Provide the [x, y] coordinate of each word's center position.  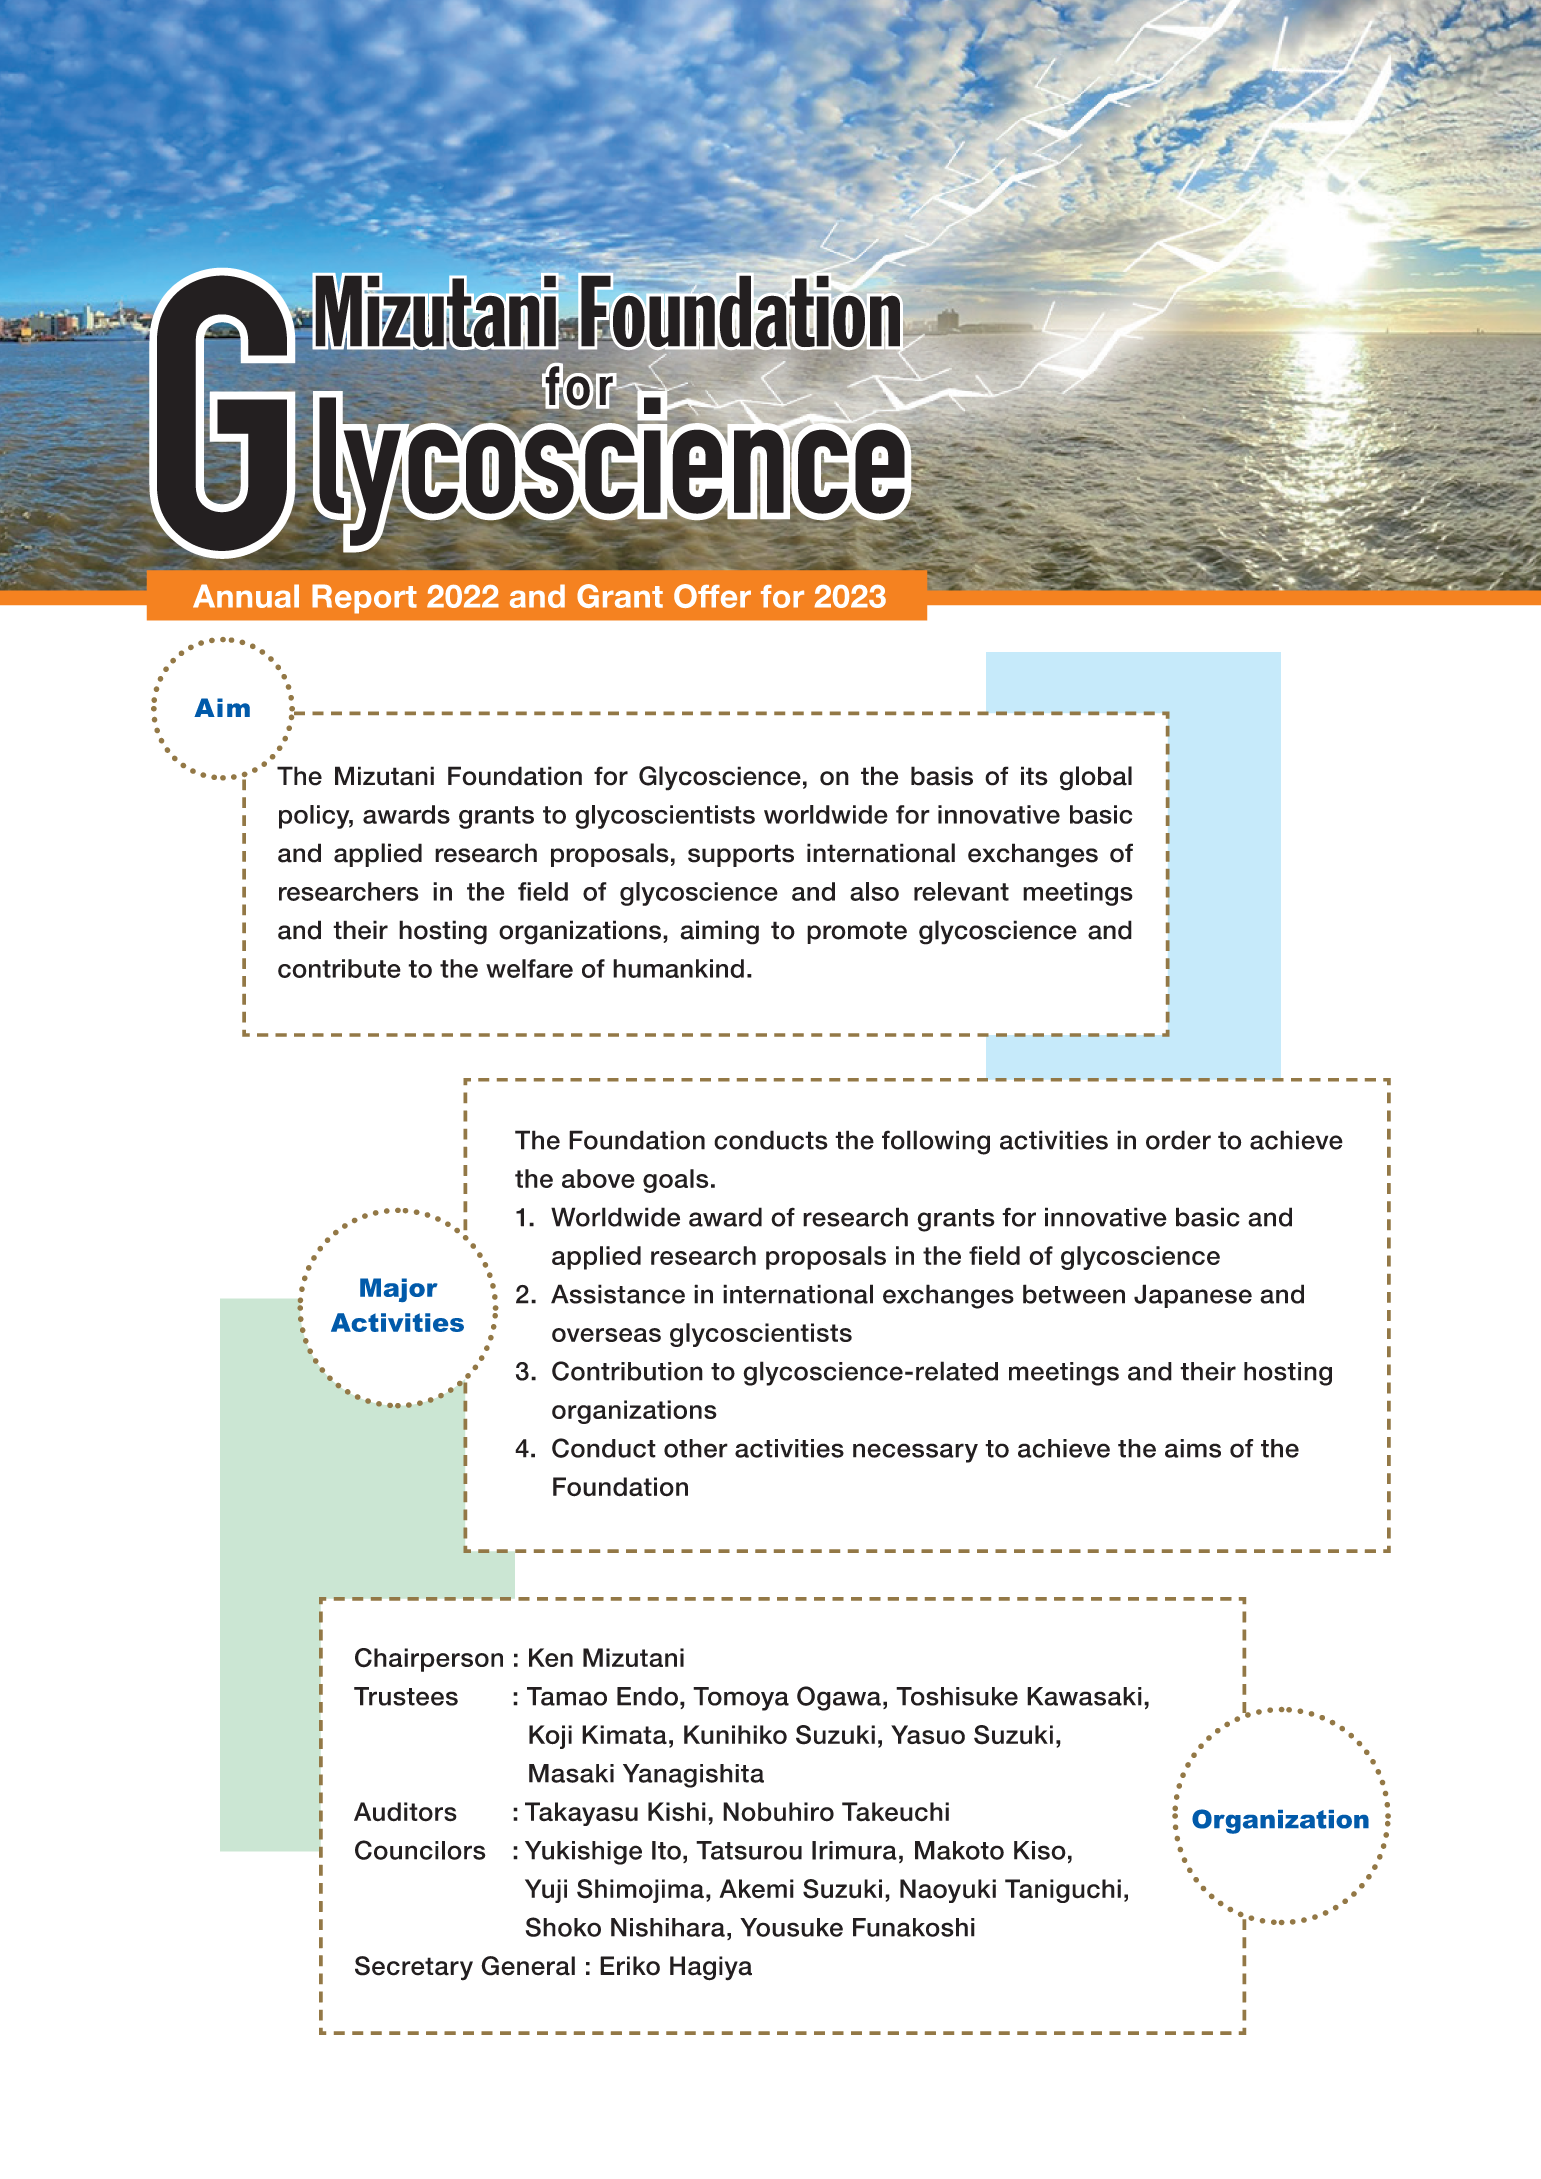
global [1096, 778]
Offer [712, 596]
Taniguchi [1063, 1891]
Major [399, 1290]
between [1074, 1294]
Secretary [414, 1968]
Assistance [618, 1294]
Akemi [756, 1889]
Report [364, 599]
